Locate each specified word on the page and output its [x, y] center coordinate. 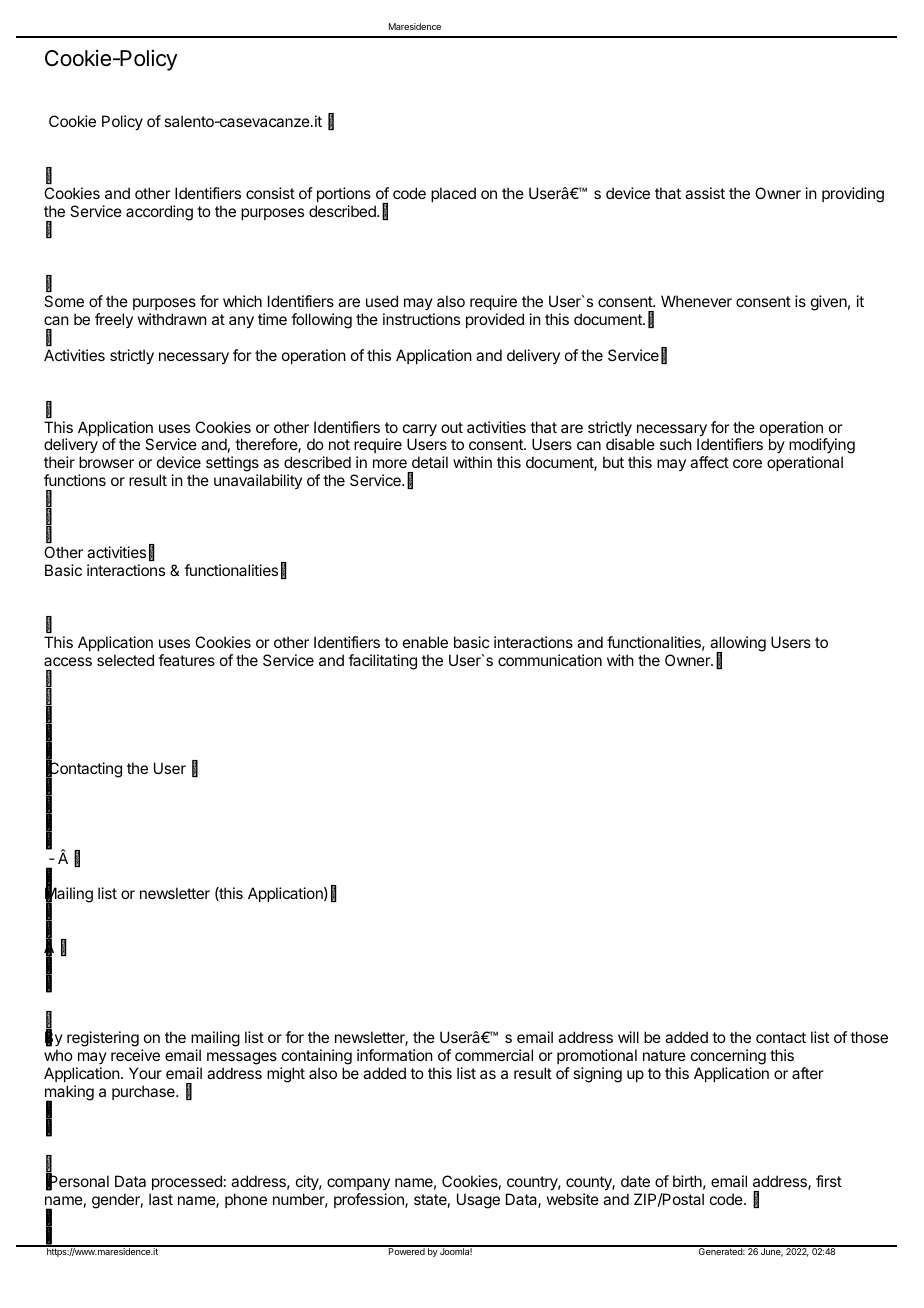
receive [135, 1055]
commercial [494, 1055]
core [747, 463]
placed [453, 194]
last [161, 1199]
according [159, 213]
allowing [738, 645]
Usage [478, 1201]
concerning [728, 1057]
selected [125, 660]
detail [430, 462]
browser [106, 462]
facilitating [382, 662]
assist [705, 193]
